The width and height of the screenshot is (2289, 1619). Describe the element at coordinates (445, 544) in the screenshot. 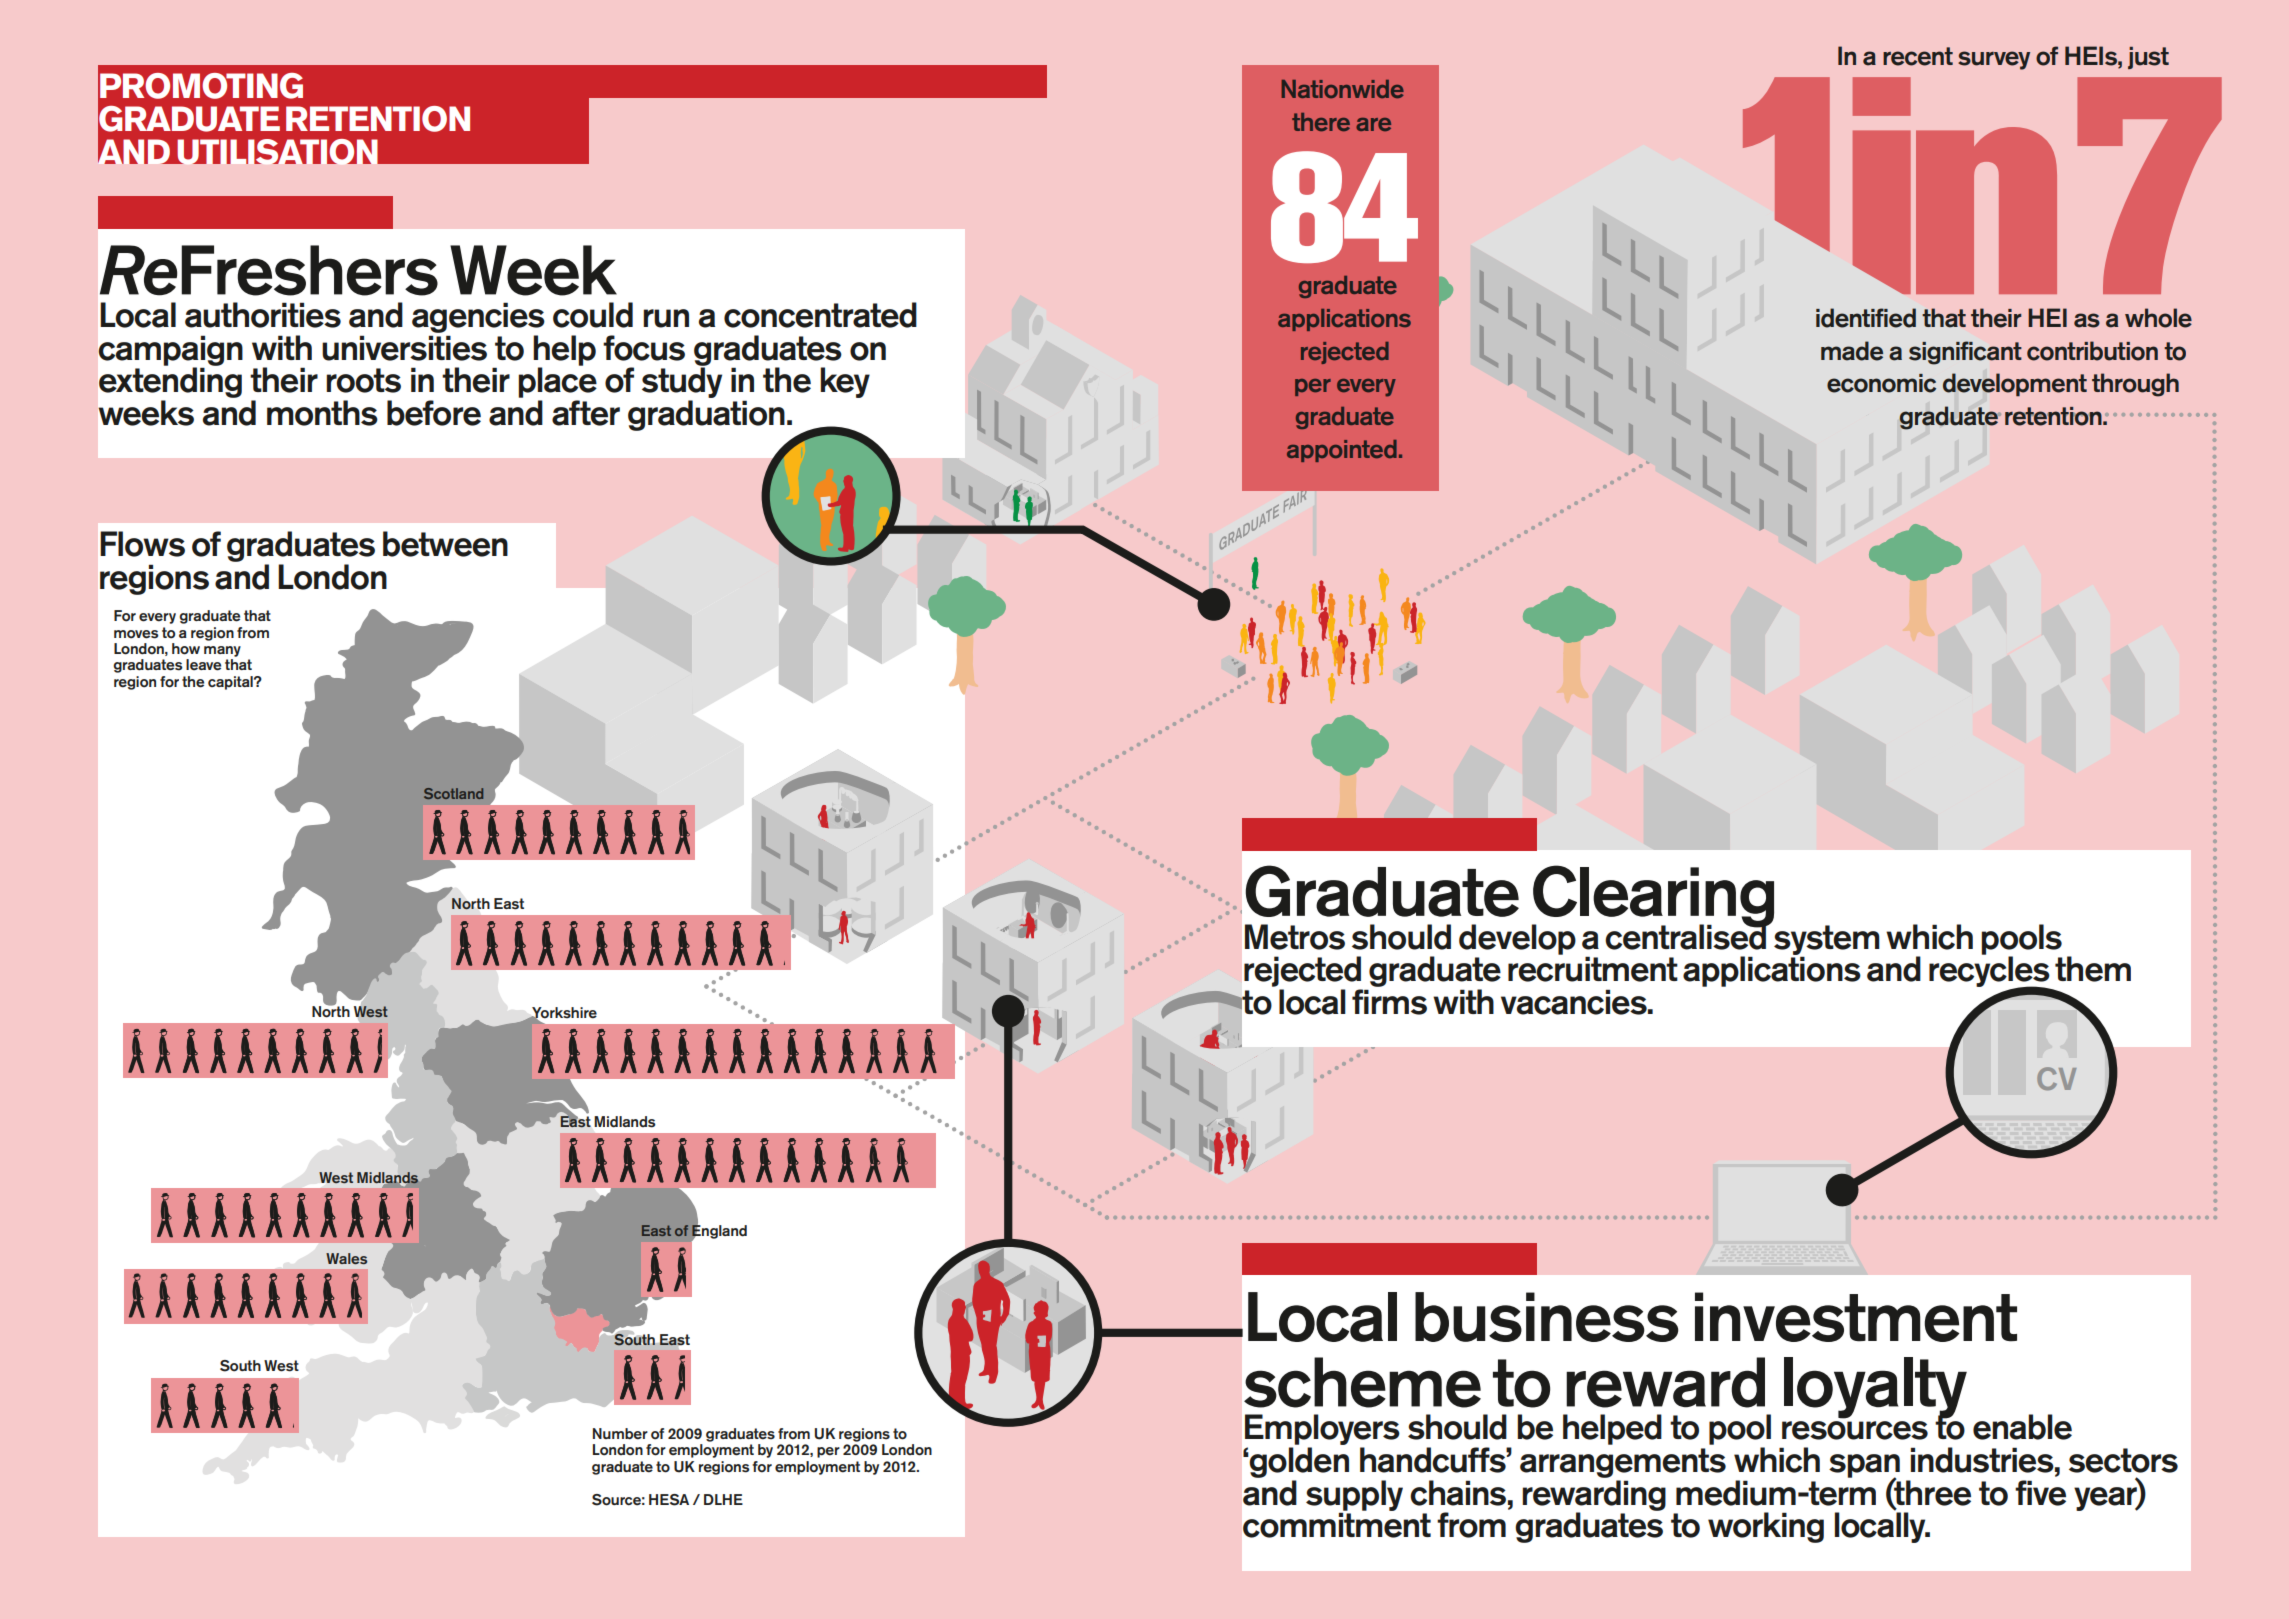

I see `between` at that location.
